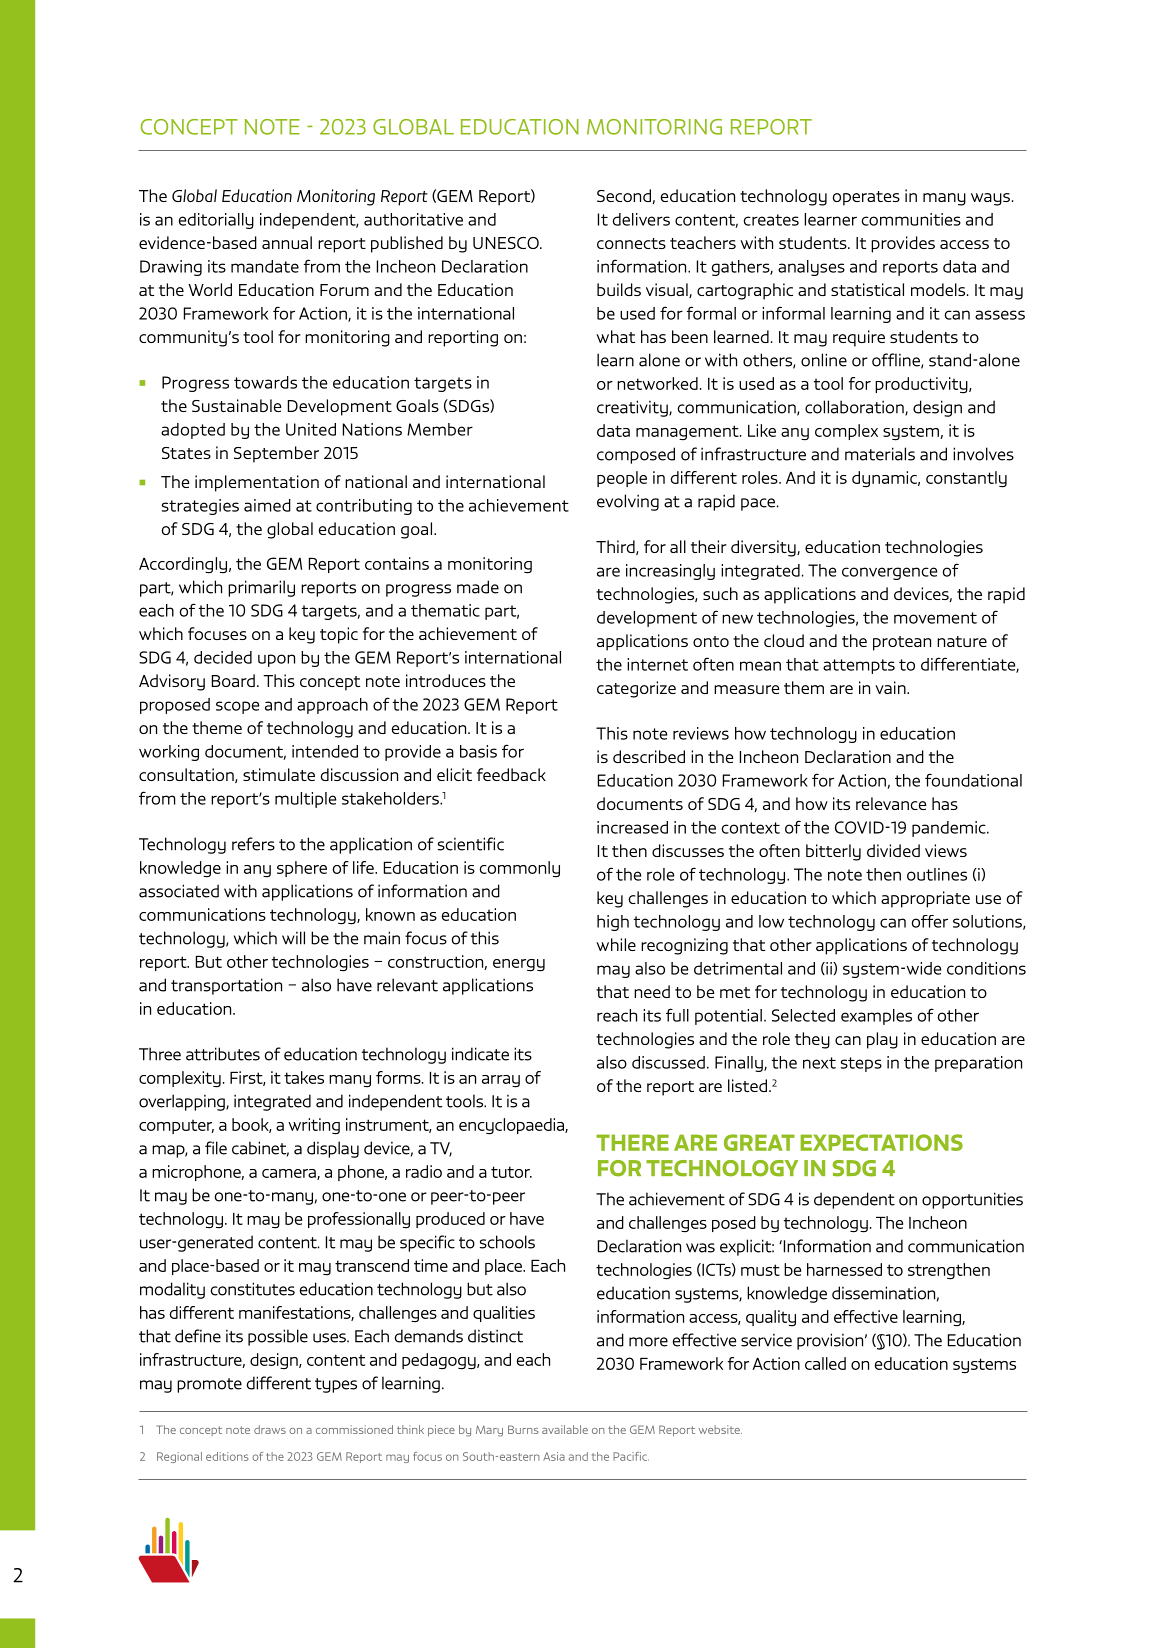 This image has width=1165, height=1648. Describe the element at coordinates (911, 219) in the image. I see `communities` at that location.
